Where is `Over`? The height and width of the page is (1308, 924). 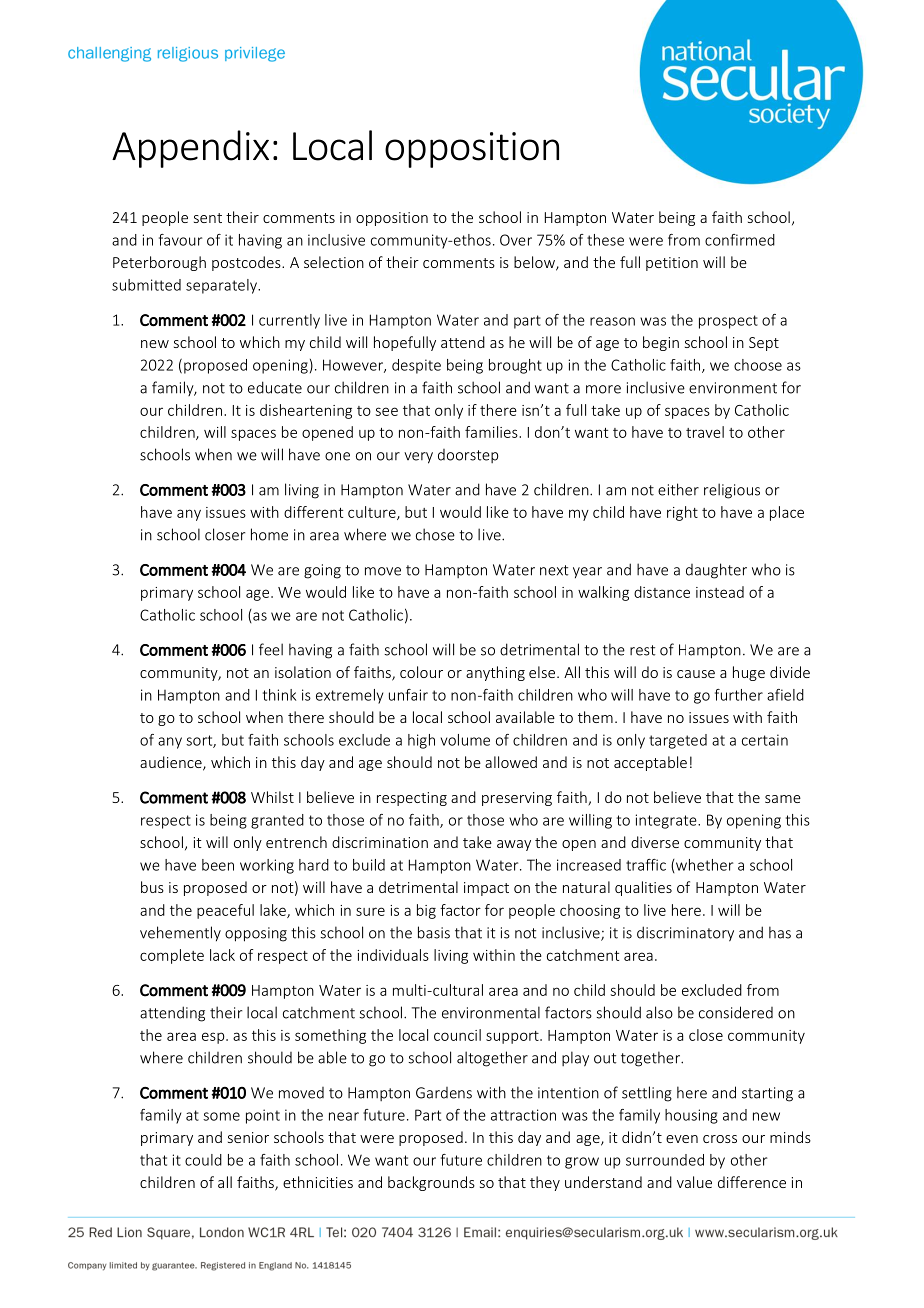 Over is located at coordinates (516, 240).
